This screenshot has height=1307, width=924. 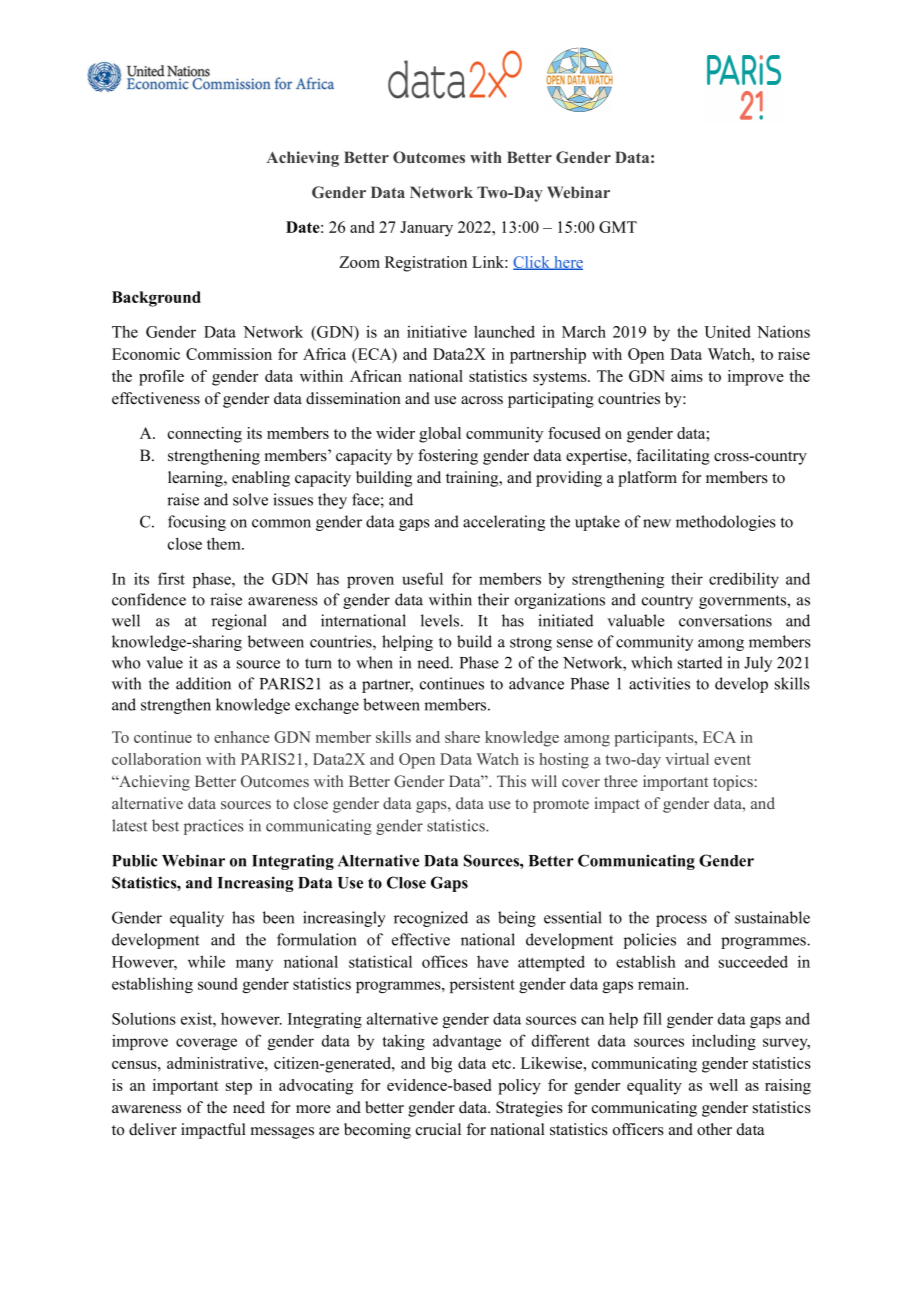 What do you see at coordinates (438, 1129) in the screenshot?
I see `crucial` at bounding box center [438, 1129].
